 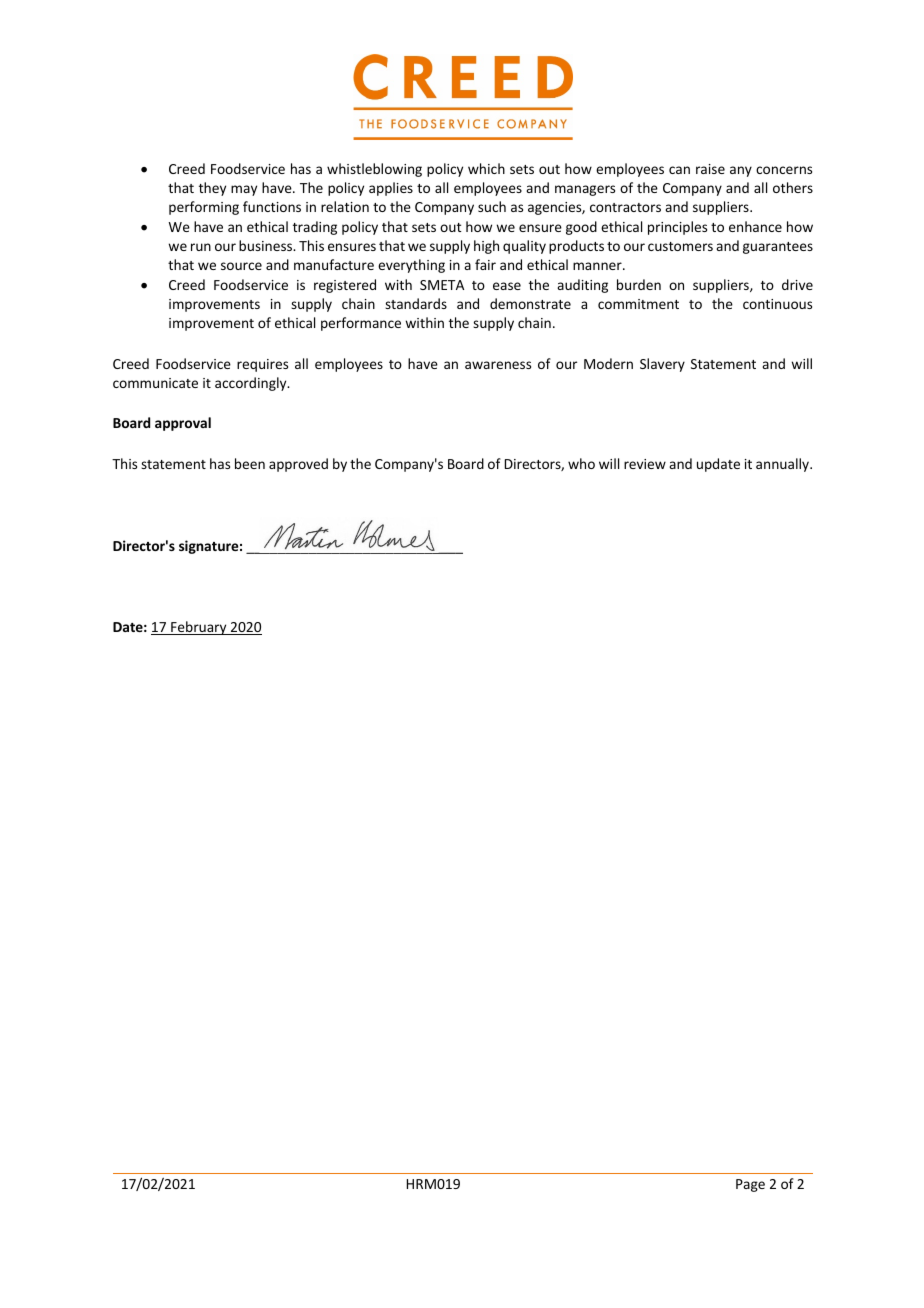 I want to click on annually, so click(x=784, y=465).
